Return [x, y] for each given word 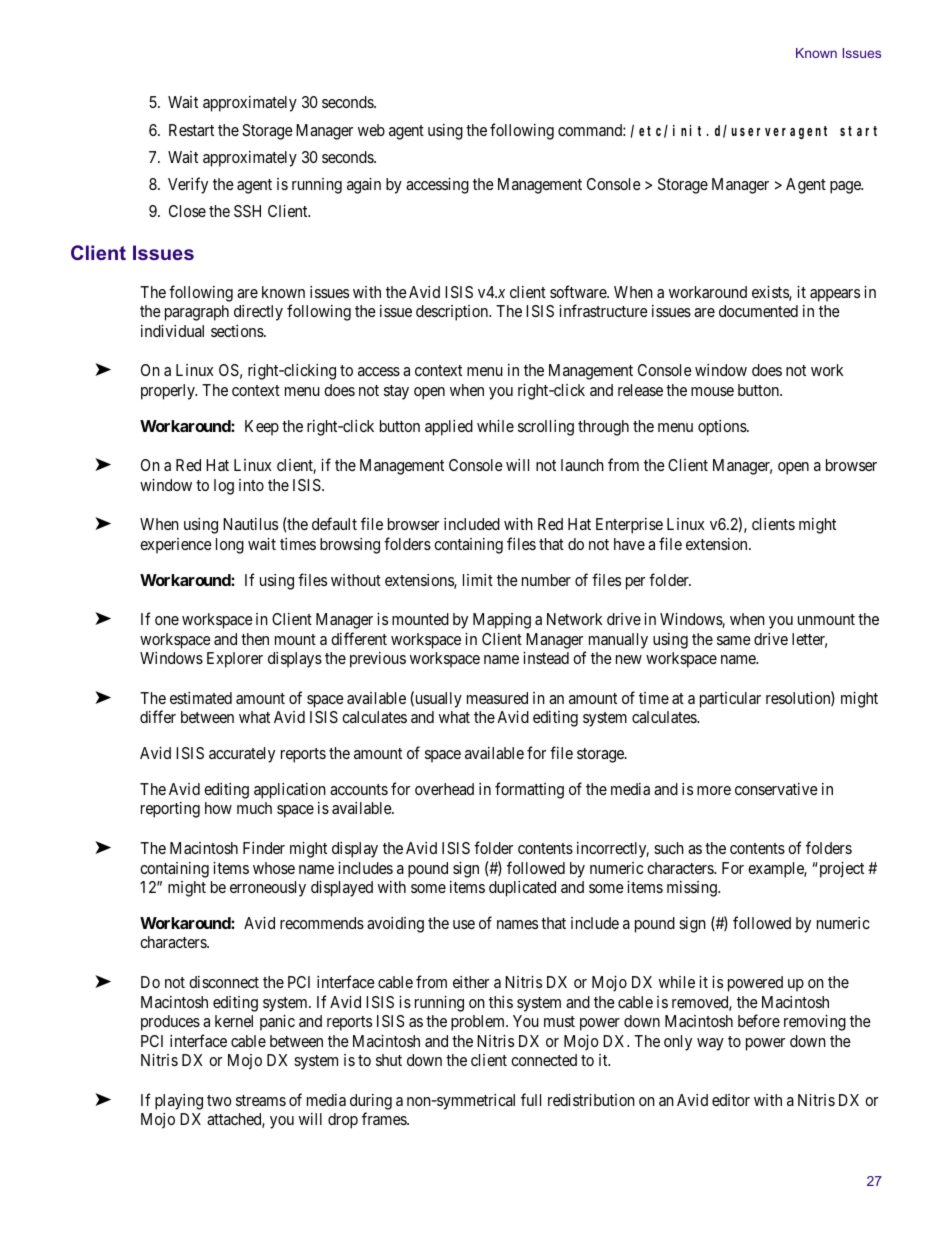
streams [261, 1100]
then [255, 639]
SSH [247, 211]
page [846, 187]
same [734, 640]
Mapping [502, 621]
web [371, 130]
